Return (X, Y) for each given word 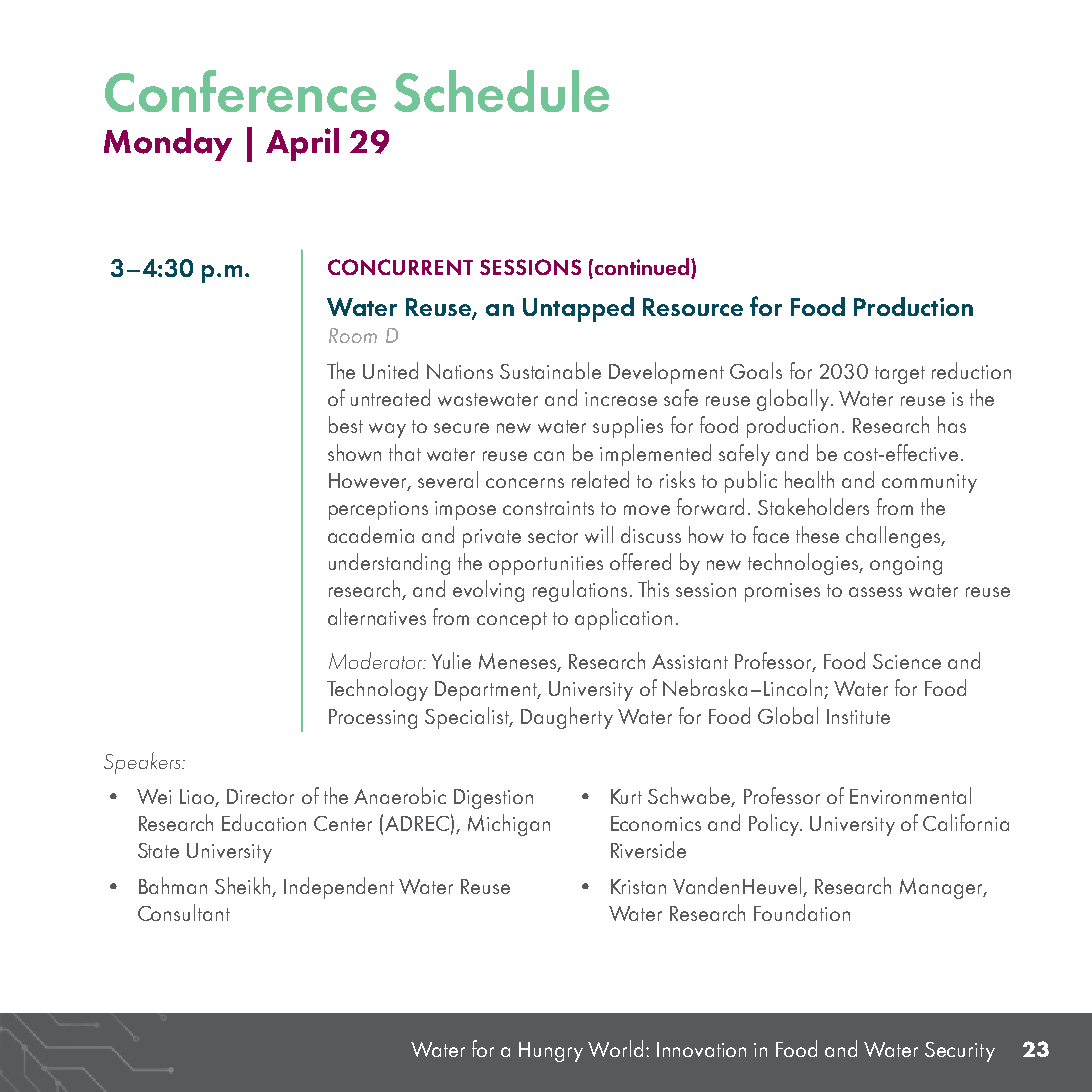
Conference (240, 91)
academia (371, 534)
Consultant (184, 912)
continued (643, 268)
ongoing (906, 565)
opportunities (546, 565)
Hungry (551, 1052)
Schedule (501, 91)
